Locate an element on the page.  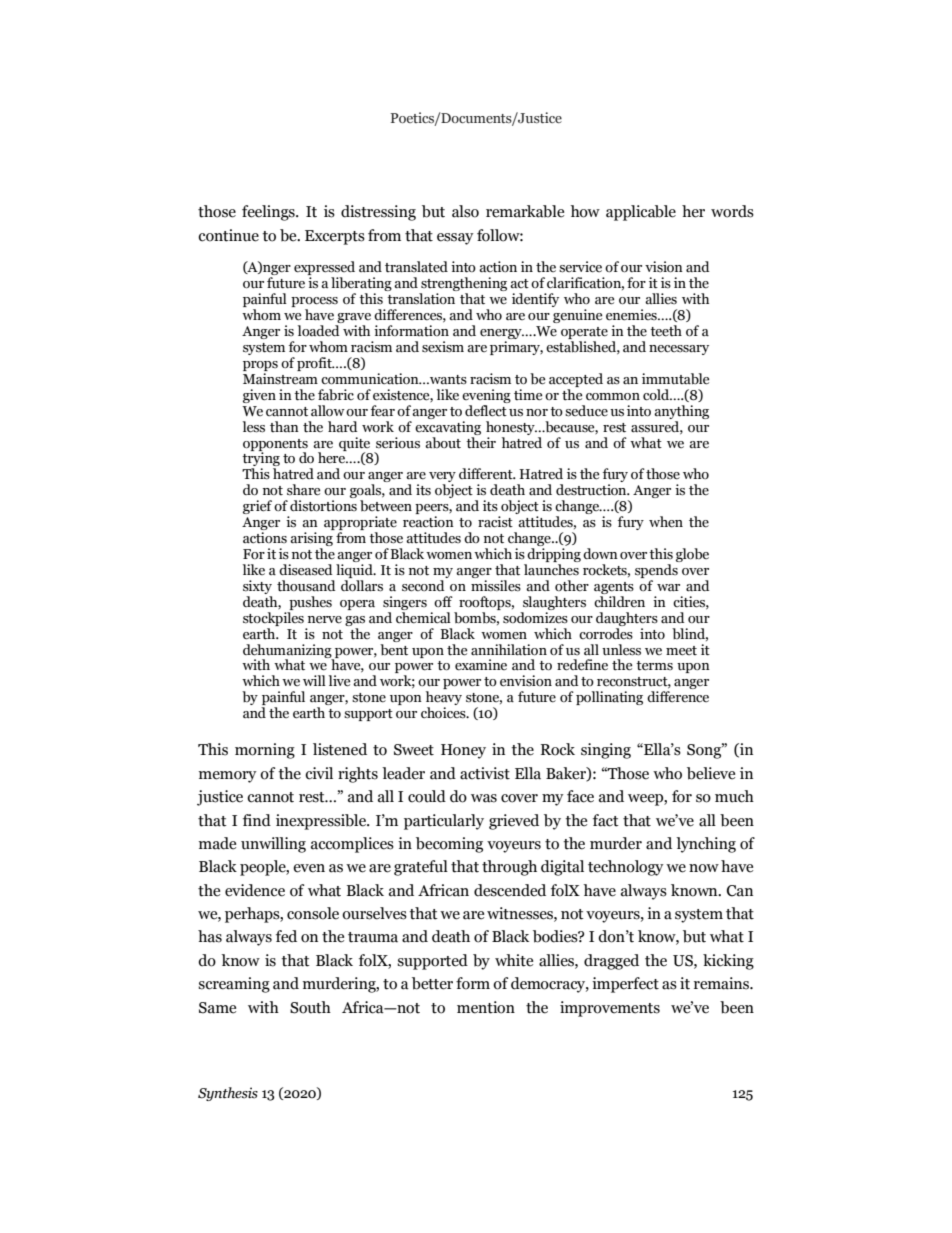
feelings is located at coordinates (269, 213).
